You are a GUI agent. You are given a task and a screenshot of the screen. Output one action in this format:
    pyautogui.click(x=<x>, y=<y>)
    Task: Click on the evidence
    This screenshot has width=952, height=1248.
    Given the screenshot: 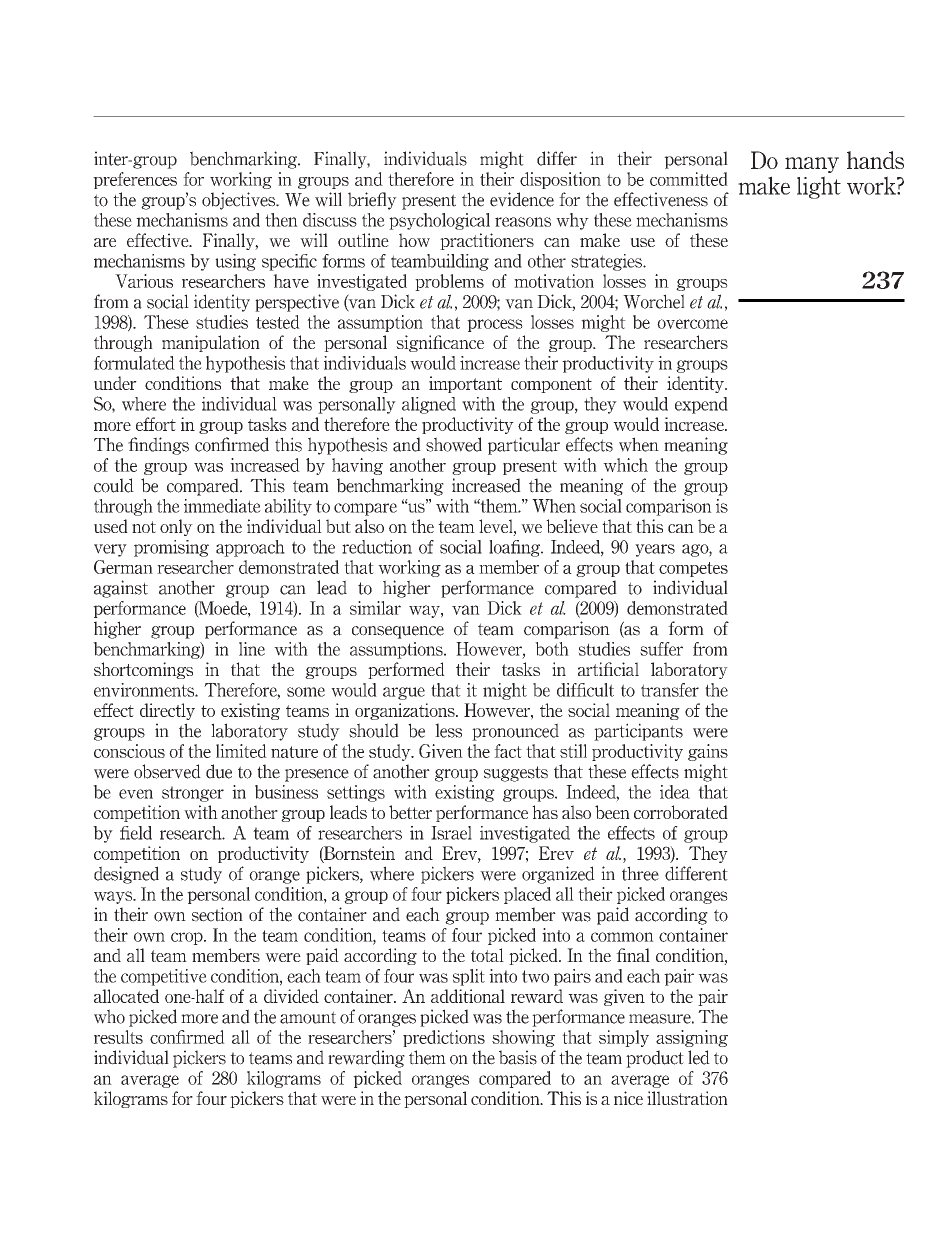 What is the action you would take?
    pyautogui.click(x=522, y=199)
